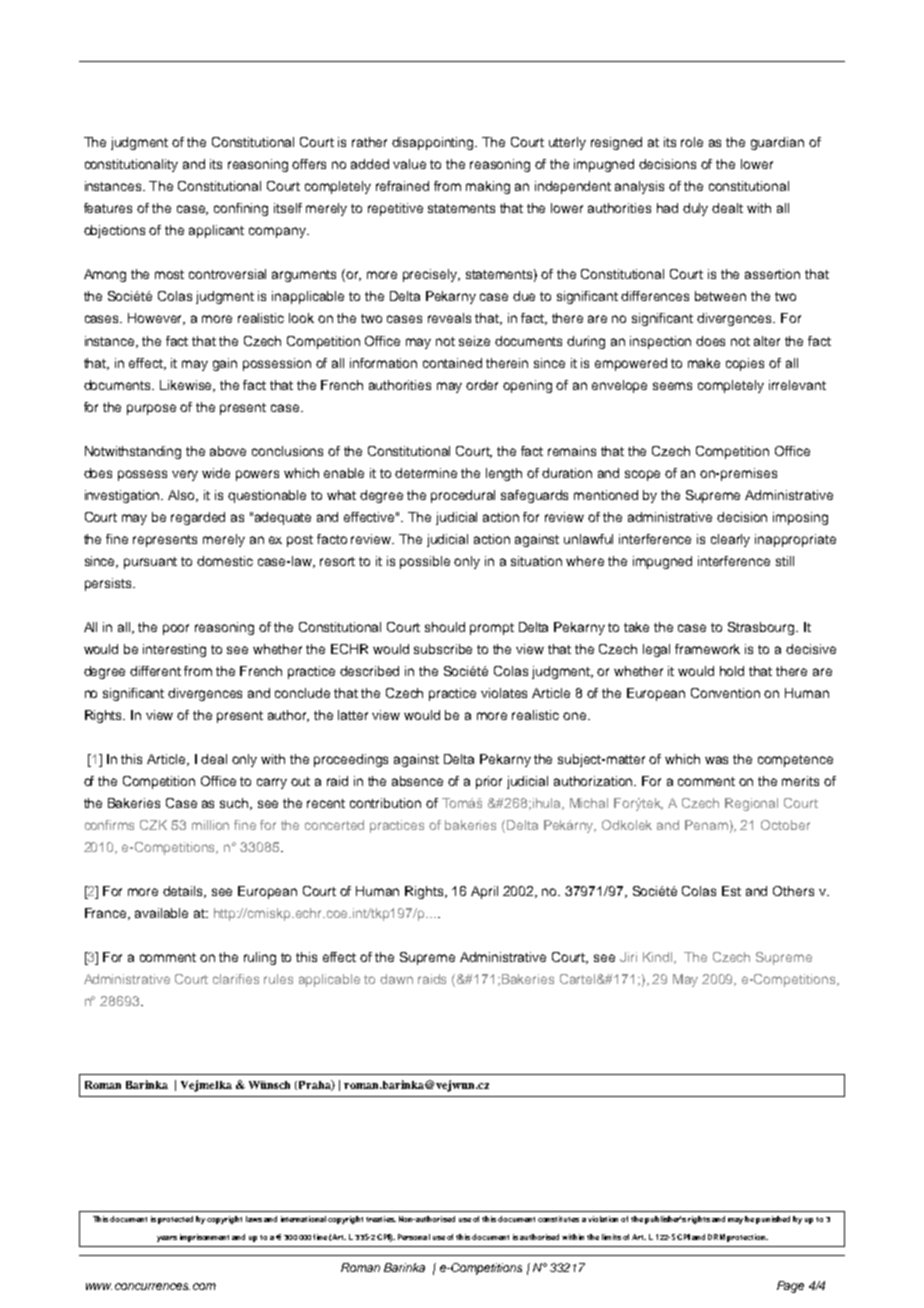 Image resolution: width=924 pixels, height=1308 pixels. Describe the element at coordinates (198, 518) in the image. I see `regarded` at that location.
